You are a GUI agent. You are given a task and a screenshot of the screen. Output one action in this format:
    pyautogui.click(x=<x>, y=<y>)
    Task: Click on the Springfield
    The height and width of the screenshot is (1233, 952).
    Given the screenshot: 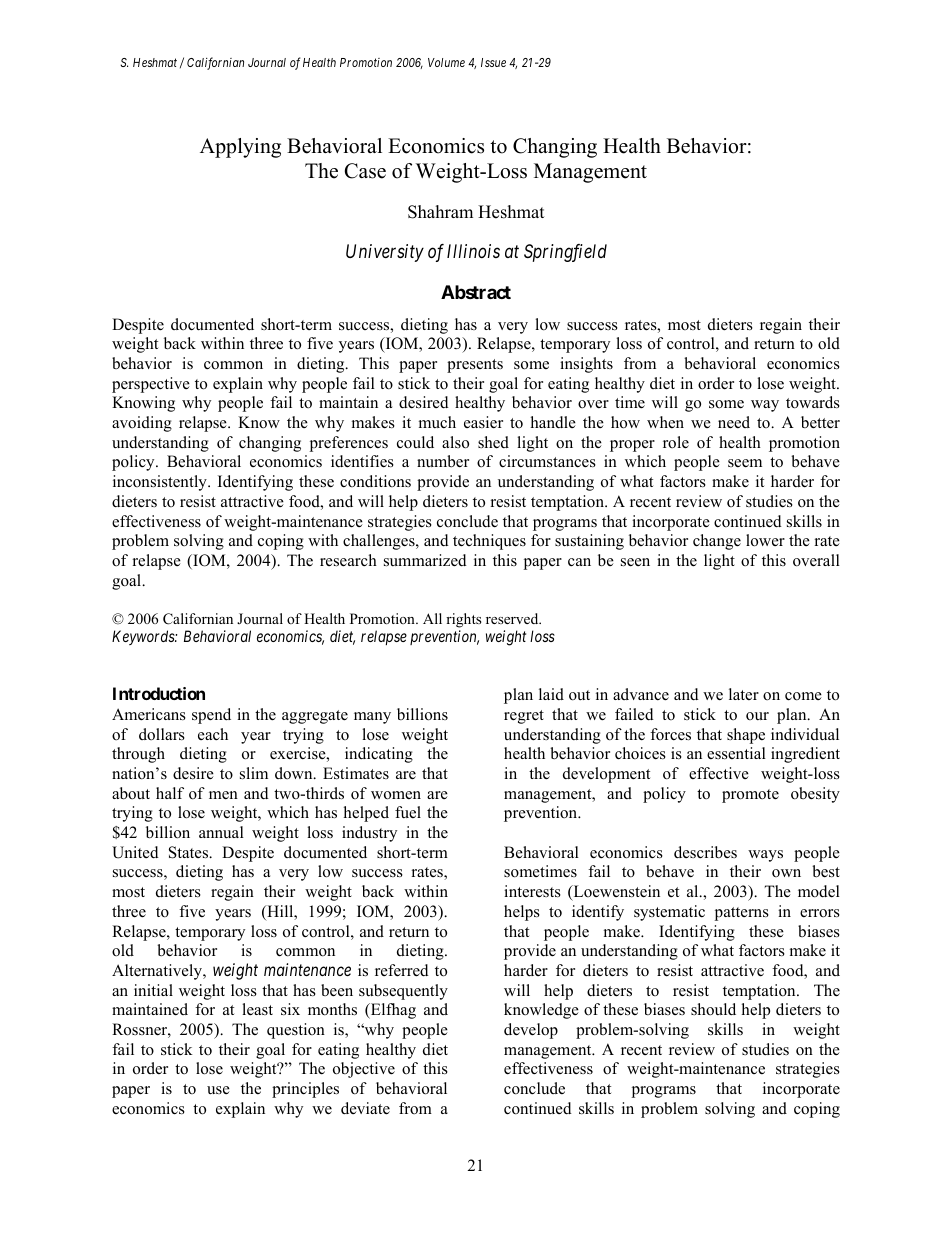 What is the action you would take?
    pyautogui.click(x=565, y=253)
